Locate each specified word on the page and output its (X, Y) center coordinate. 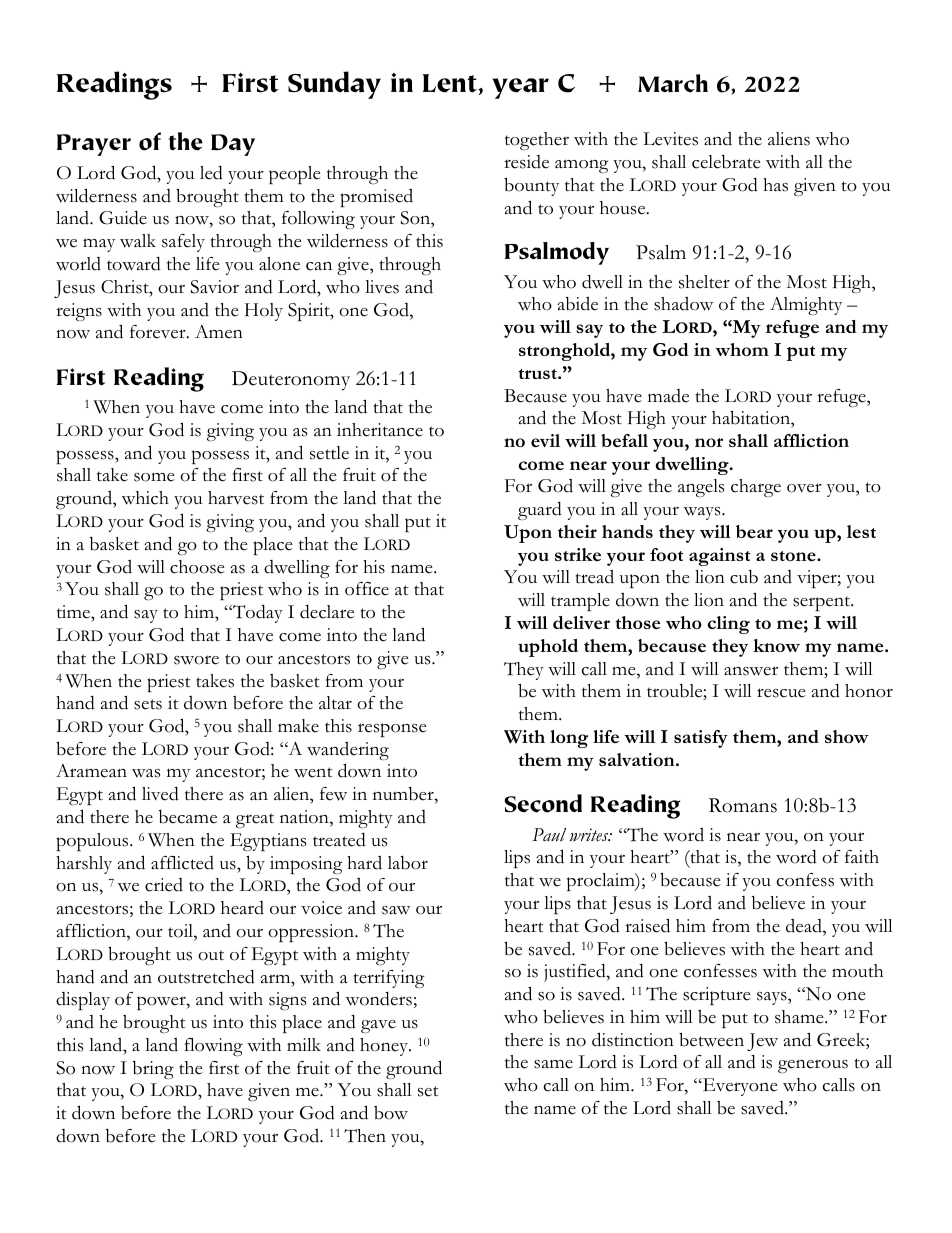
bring (153, 1070)
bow (391, 1113)
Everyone (739, 1087)
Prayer (94, 145)
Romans (743, 805)
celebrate (726, 162)
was (146, 773)
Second (543, 803)
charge (756, 488)
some (154, 477)
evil (545, 440)
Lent (451, 83)
